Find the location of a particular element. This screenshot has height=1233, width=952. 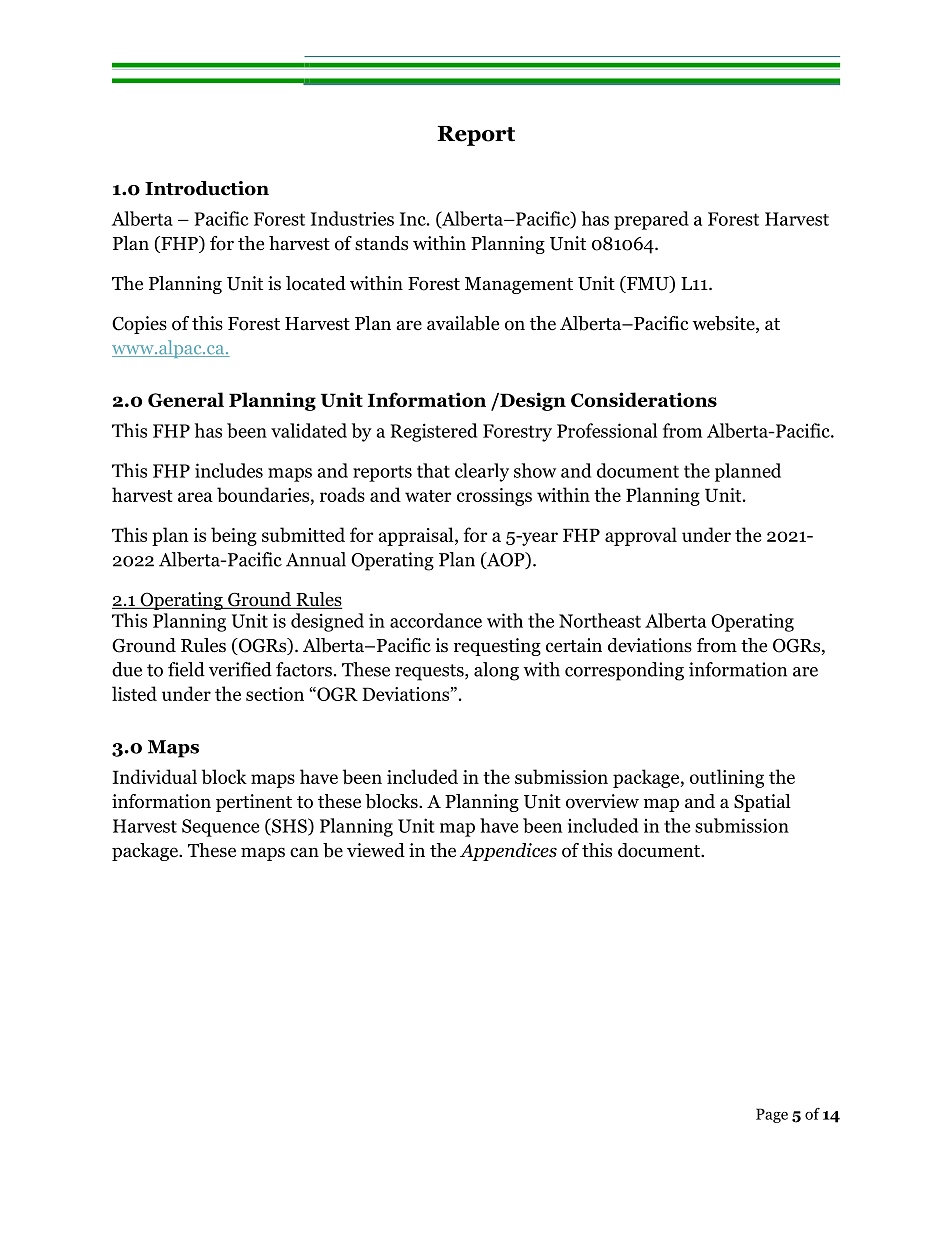

prepared is located at coordinates (651, 220).
